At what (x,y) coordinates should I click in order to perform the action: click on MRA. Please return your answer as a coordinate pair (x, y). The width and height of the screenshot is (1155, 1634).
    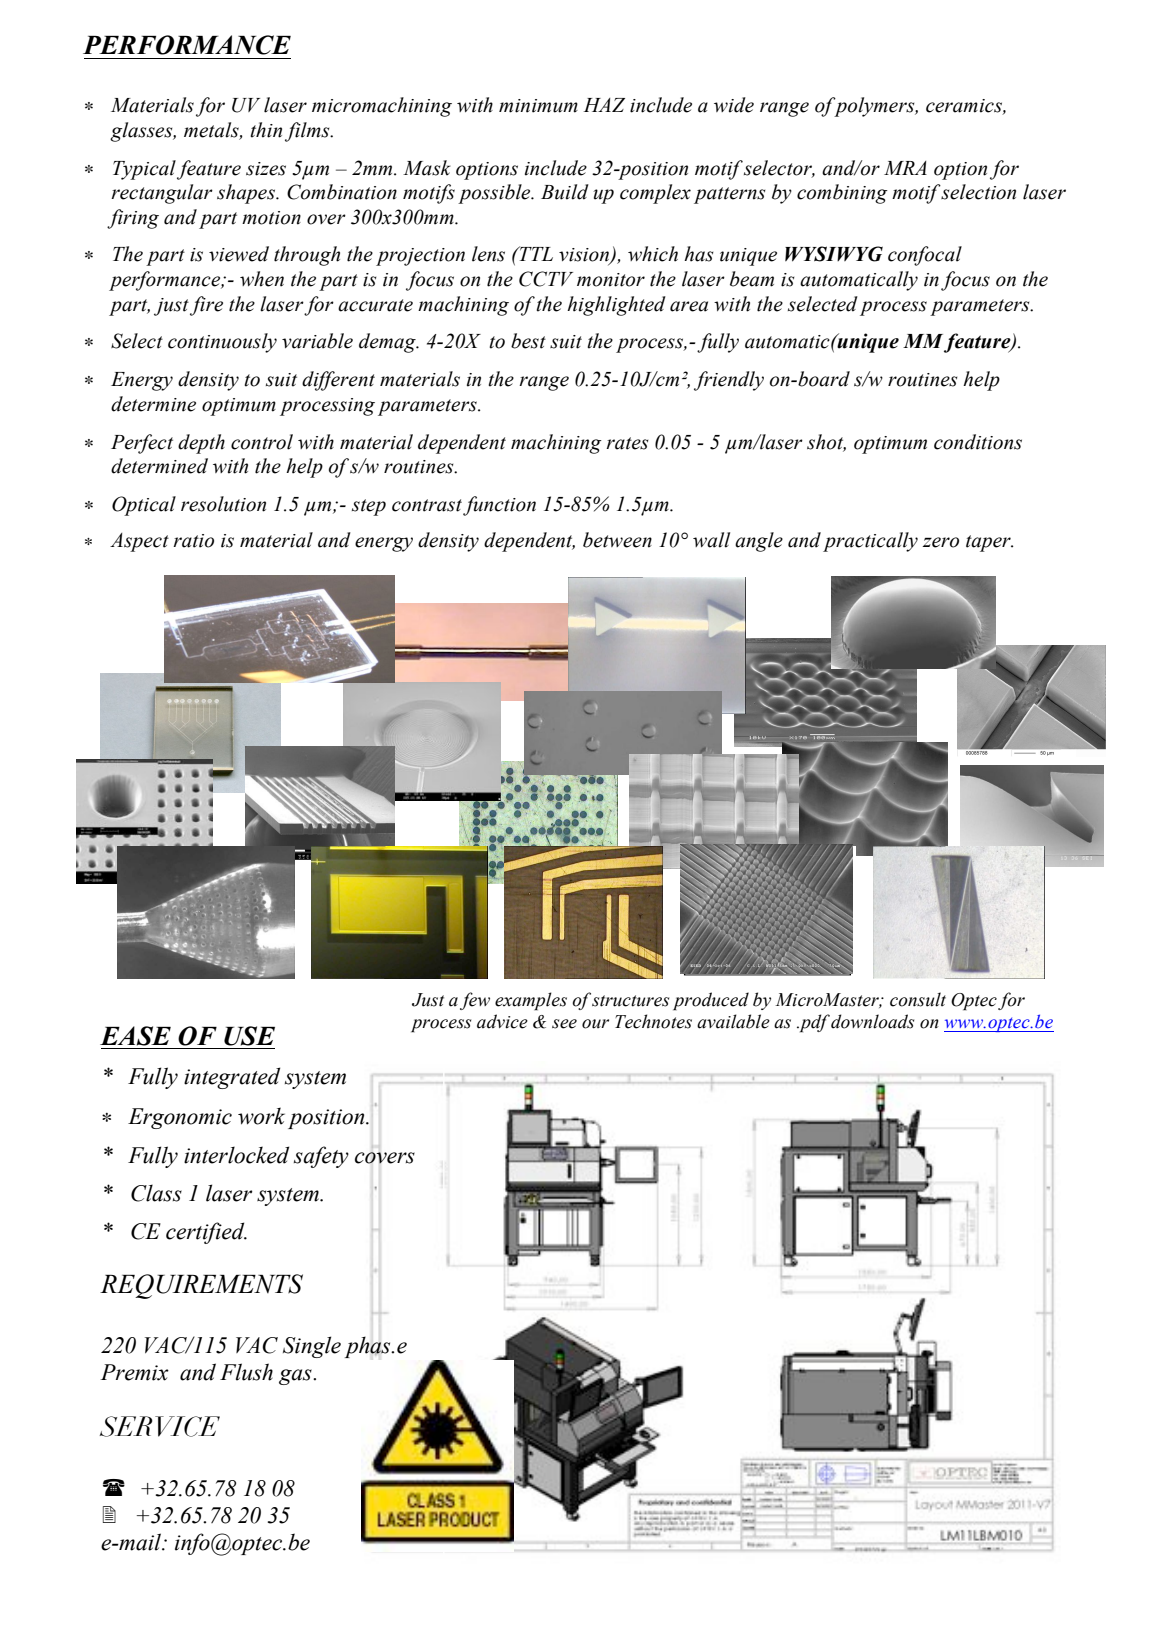
    Looking at the image, I should click on (905, 168).
